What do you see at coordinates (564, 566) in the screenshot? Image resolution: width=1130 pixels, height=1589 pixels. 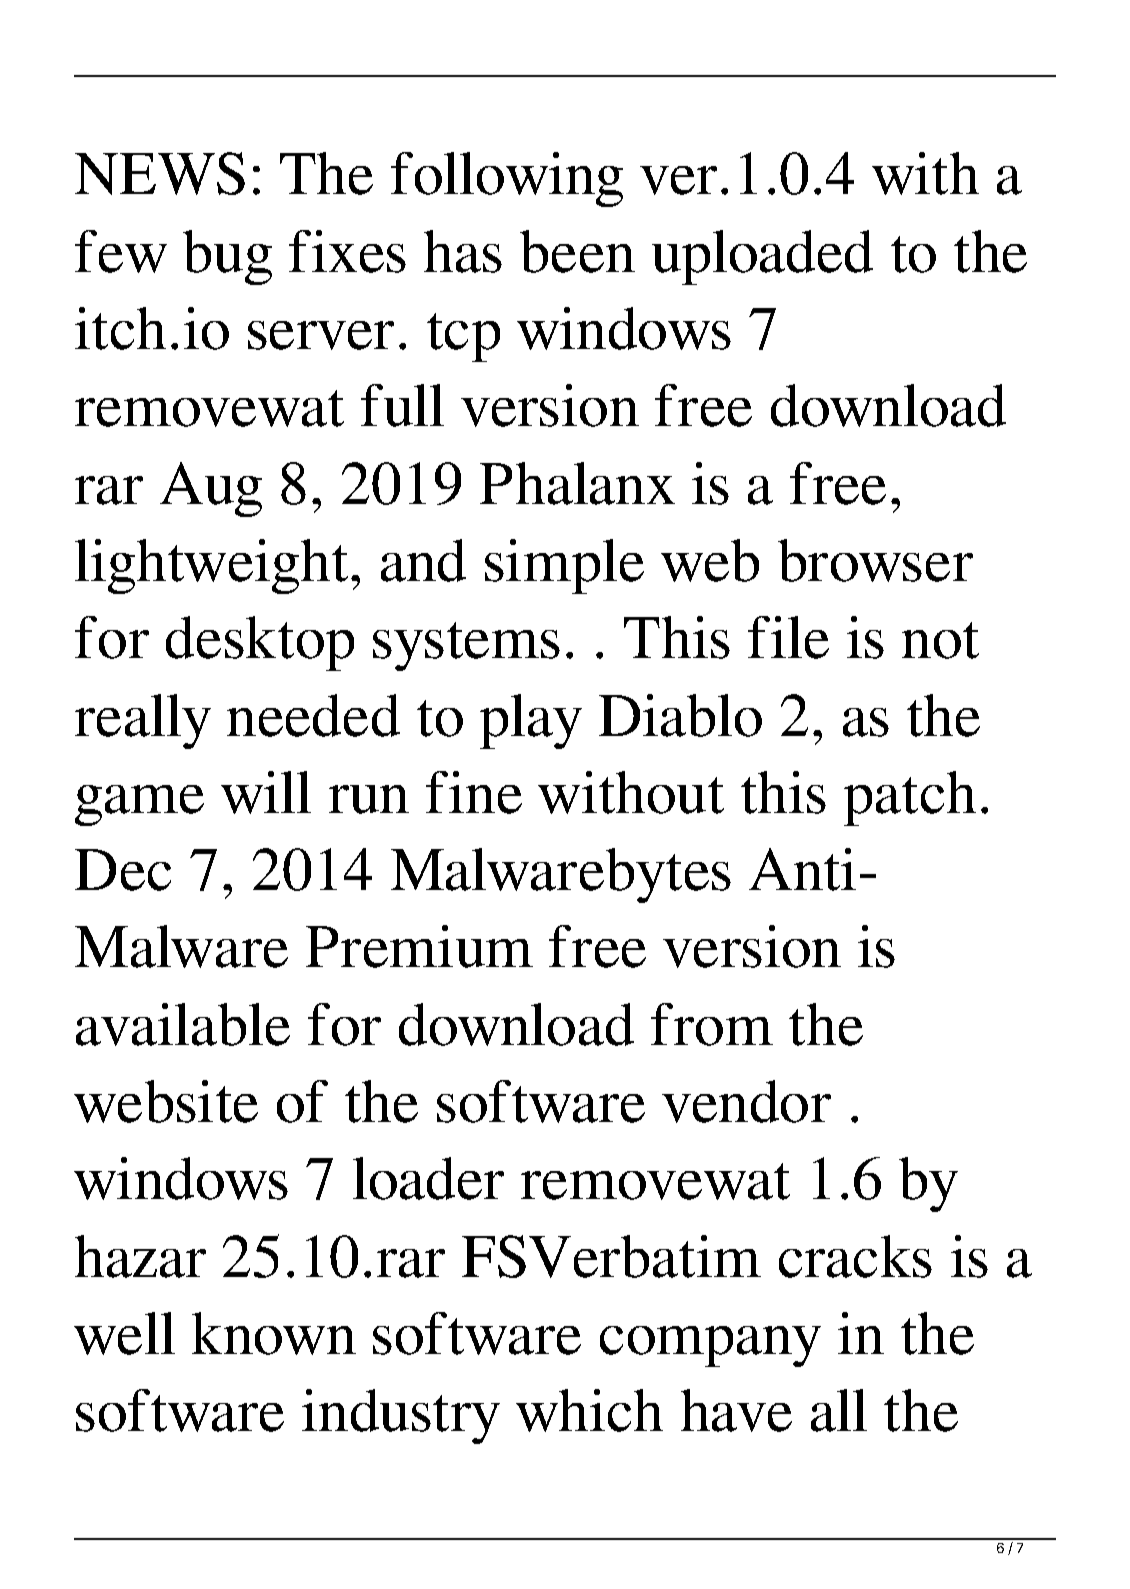 I see `simple` at bounding box center [564, 566].
